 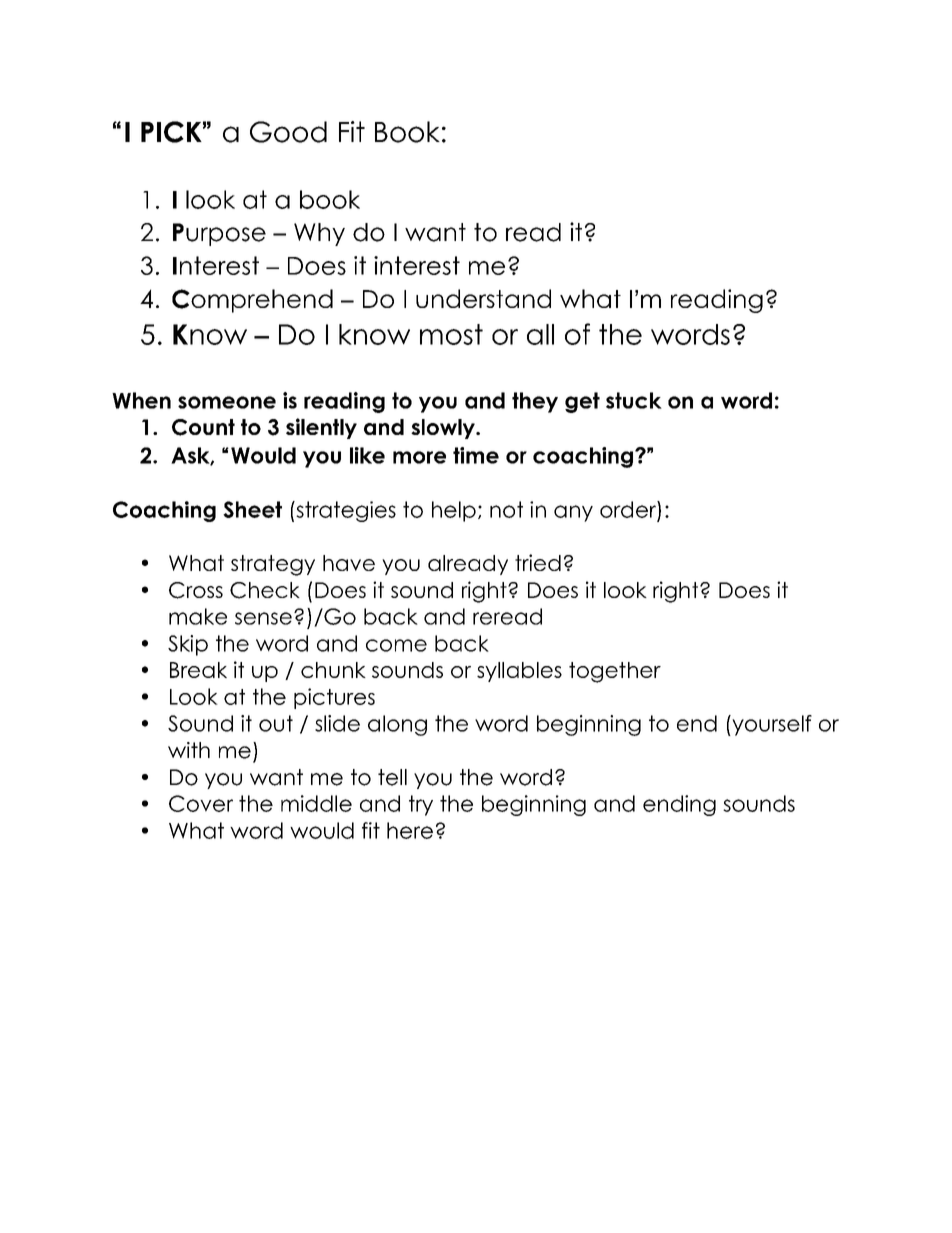 What do you see at coordinates (451, 334) in the document?
I see `most` at bounding box center [451, 334].
